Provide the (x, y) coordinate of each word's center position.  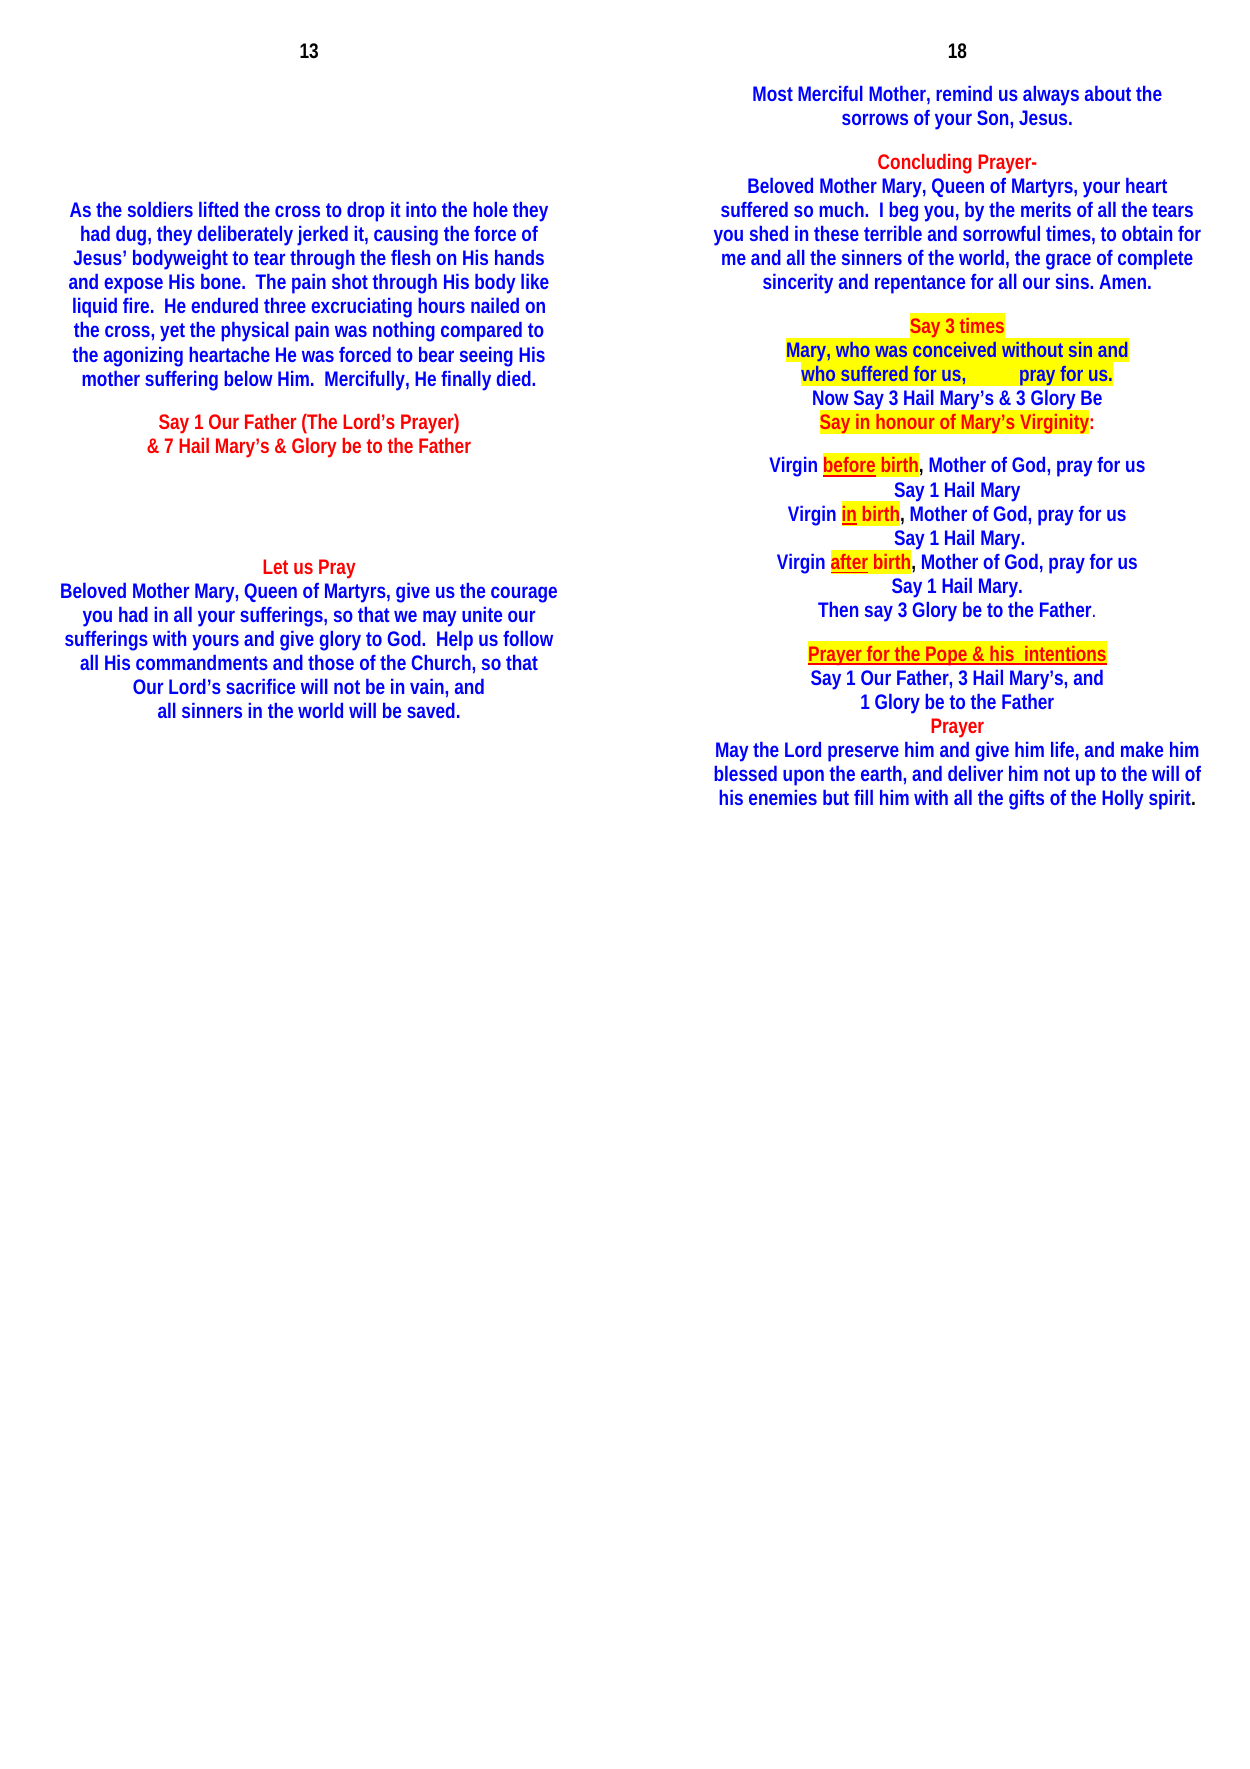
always (1051, 96)
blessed (745, 773)
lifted (218, 209)
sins (1074, 281)
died (515, 378)
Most (773, 93)
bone (223, 281)
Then (838, 609)
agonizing (143, 357)
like (535, 281)
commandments (202, 662)
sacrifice (260, 686)
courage (524, 594)
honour (905, 421)
